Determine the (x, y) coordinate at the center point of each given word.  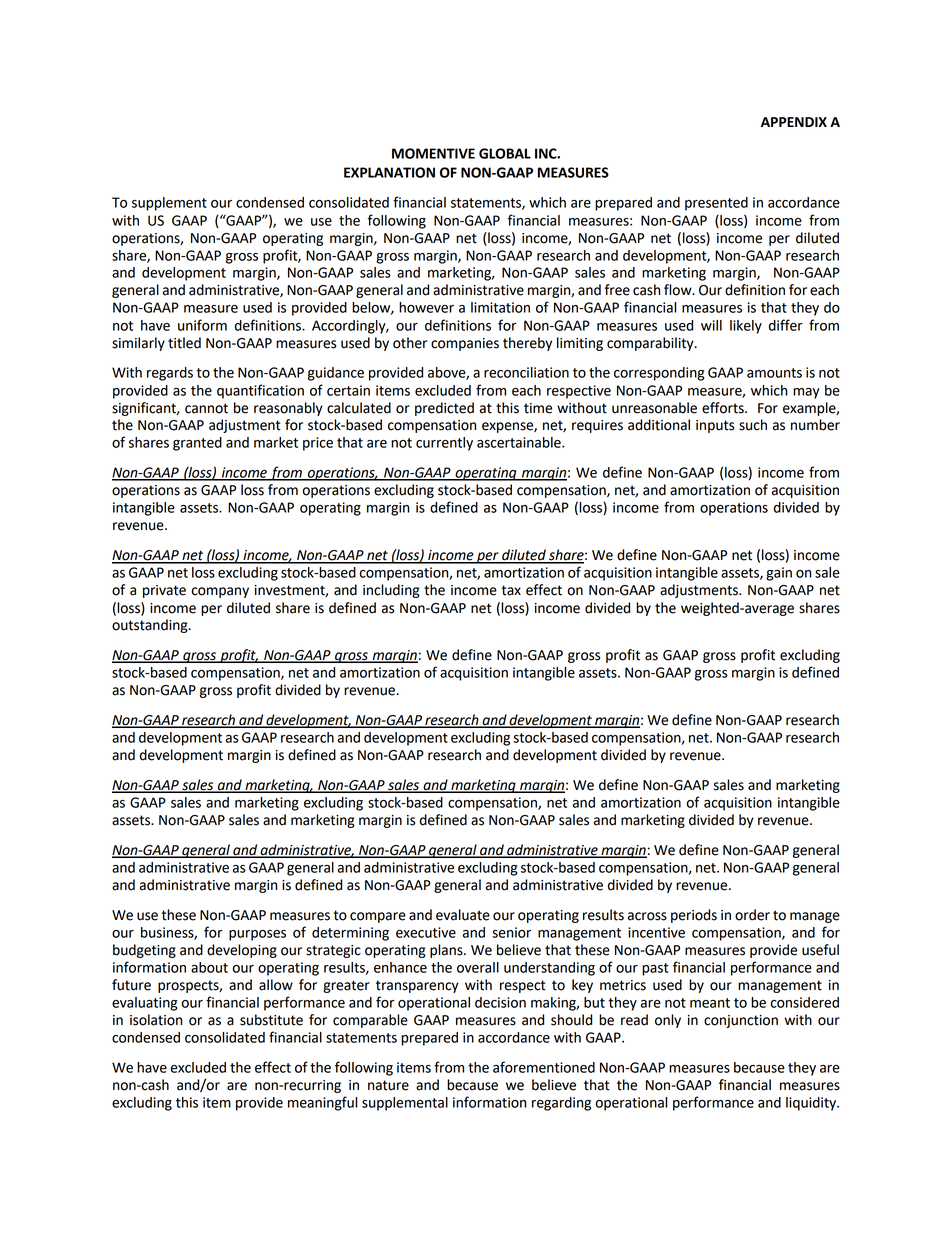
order (752, 915)
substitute (271, 1020)
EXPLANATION (389, 172)
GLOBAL (505, 153)
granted (197, 444)
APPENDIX (794, 122)
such (753, 425)
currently (444, 444)
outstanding (151, 626)
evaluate (463, 915)
